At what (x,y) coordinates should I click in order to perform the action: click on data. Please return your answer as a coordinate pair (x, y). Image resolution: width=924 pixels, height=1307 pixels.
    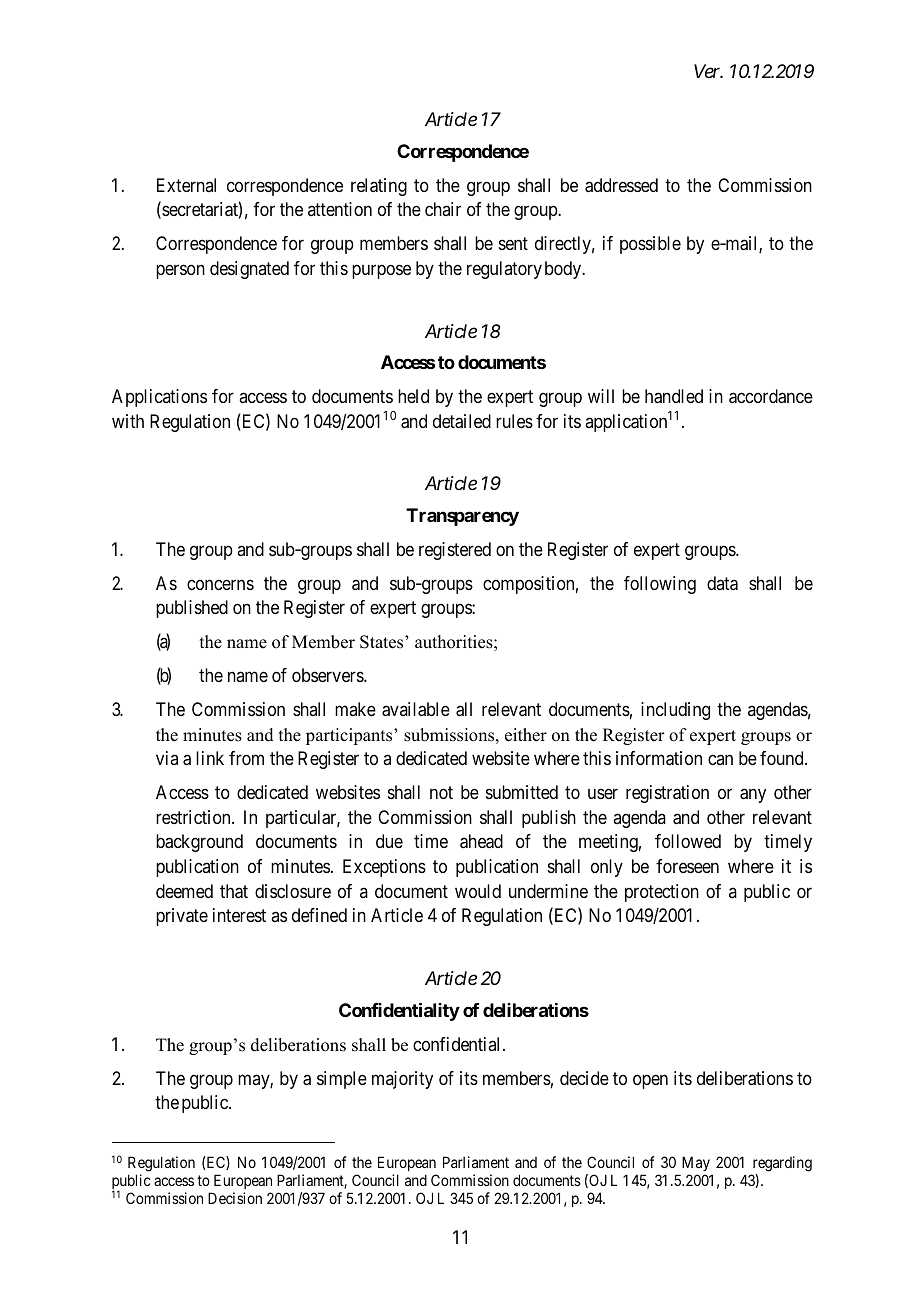
    Looking at the image, I should click on (722, 583).
